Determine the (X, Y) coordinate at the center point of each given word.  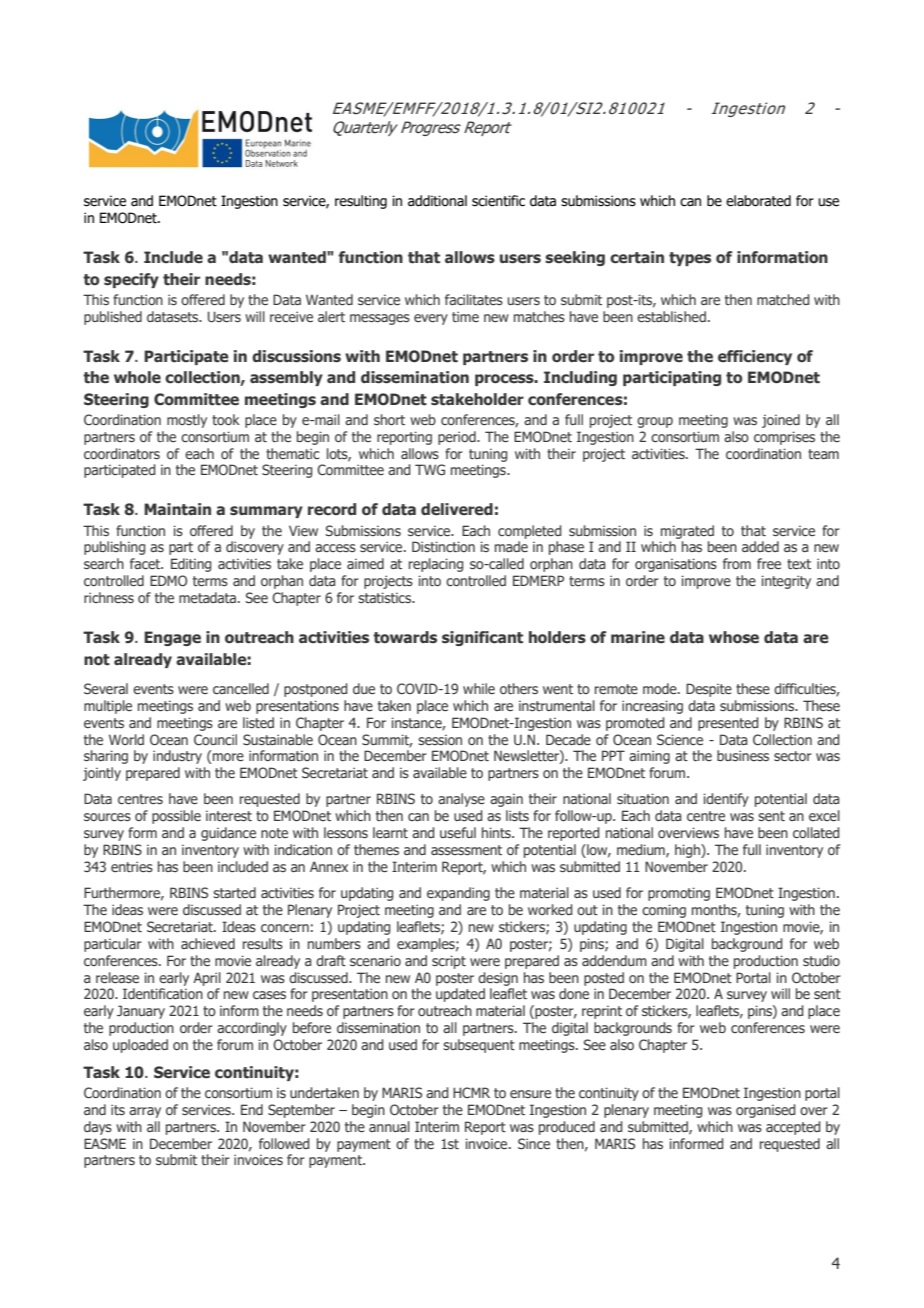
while (479, 688)
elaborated (758, 201)
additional (437, 201)
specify (131, 280)
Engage (172, 638)
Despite (709, 690)
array (145, 1112)
